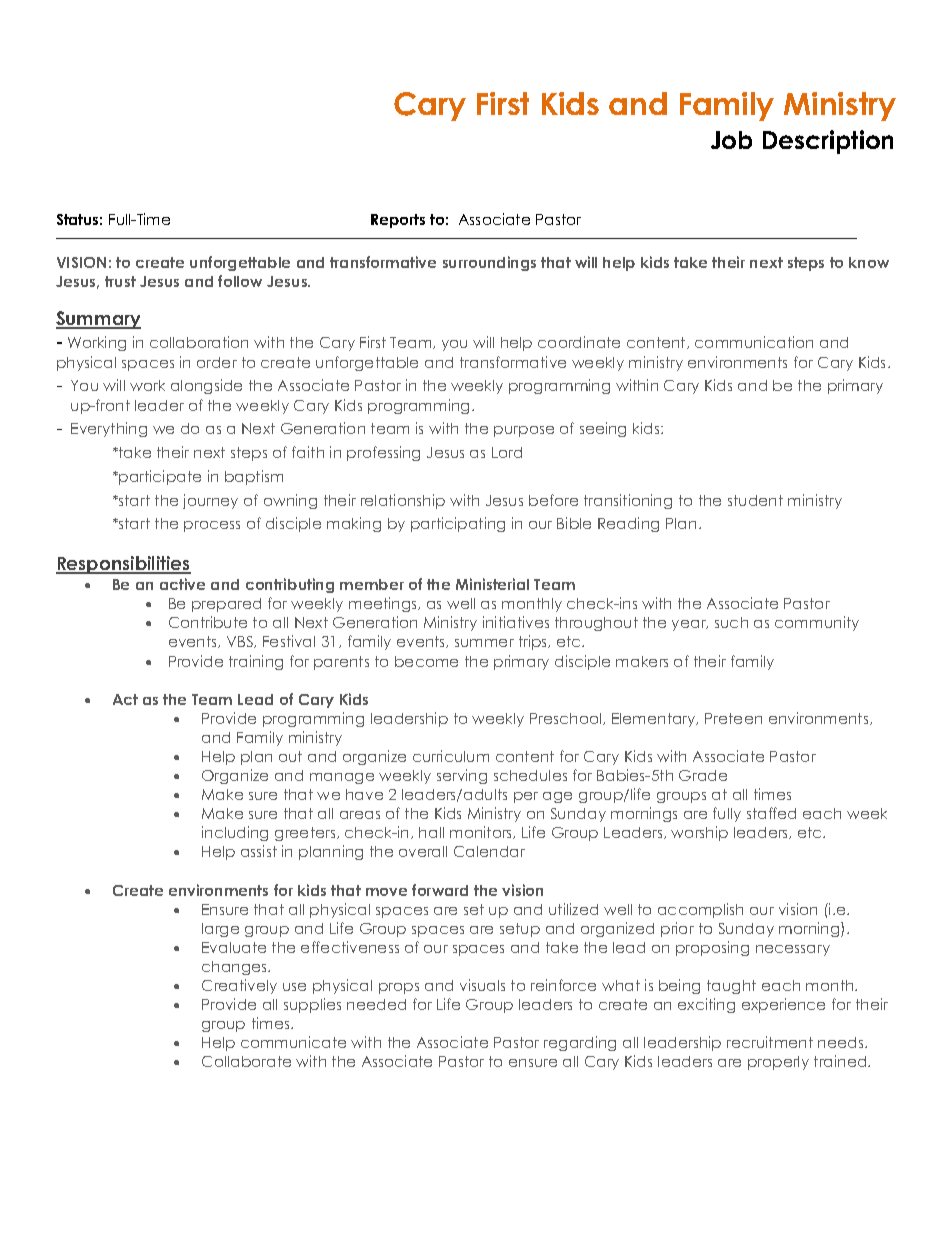 Image resolution: width=952 pixels, height=1233 pixels. I want to click on Reports, so click(398, 221).
